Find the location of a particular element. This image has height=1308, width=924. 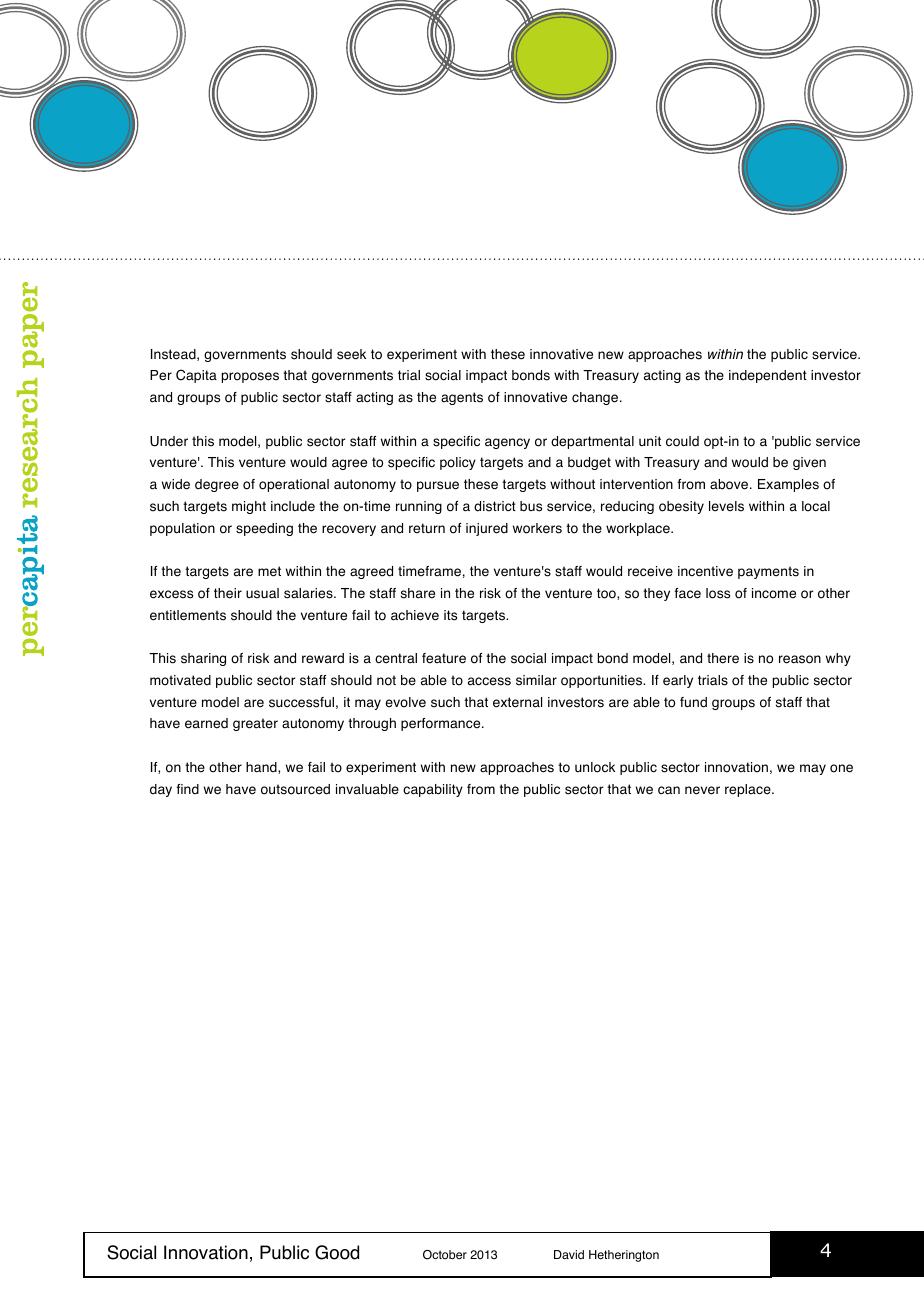

there is located at coordinates (723, 658).
